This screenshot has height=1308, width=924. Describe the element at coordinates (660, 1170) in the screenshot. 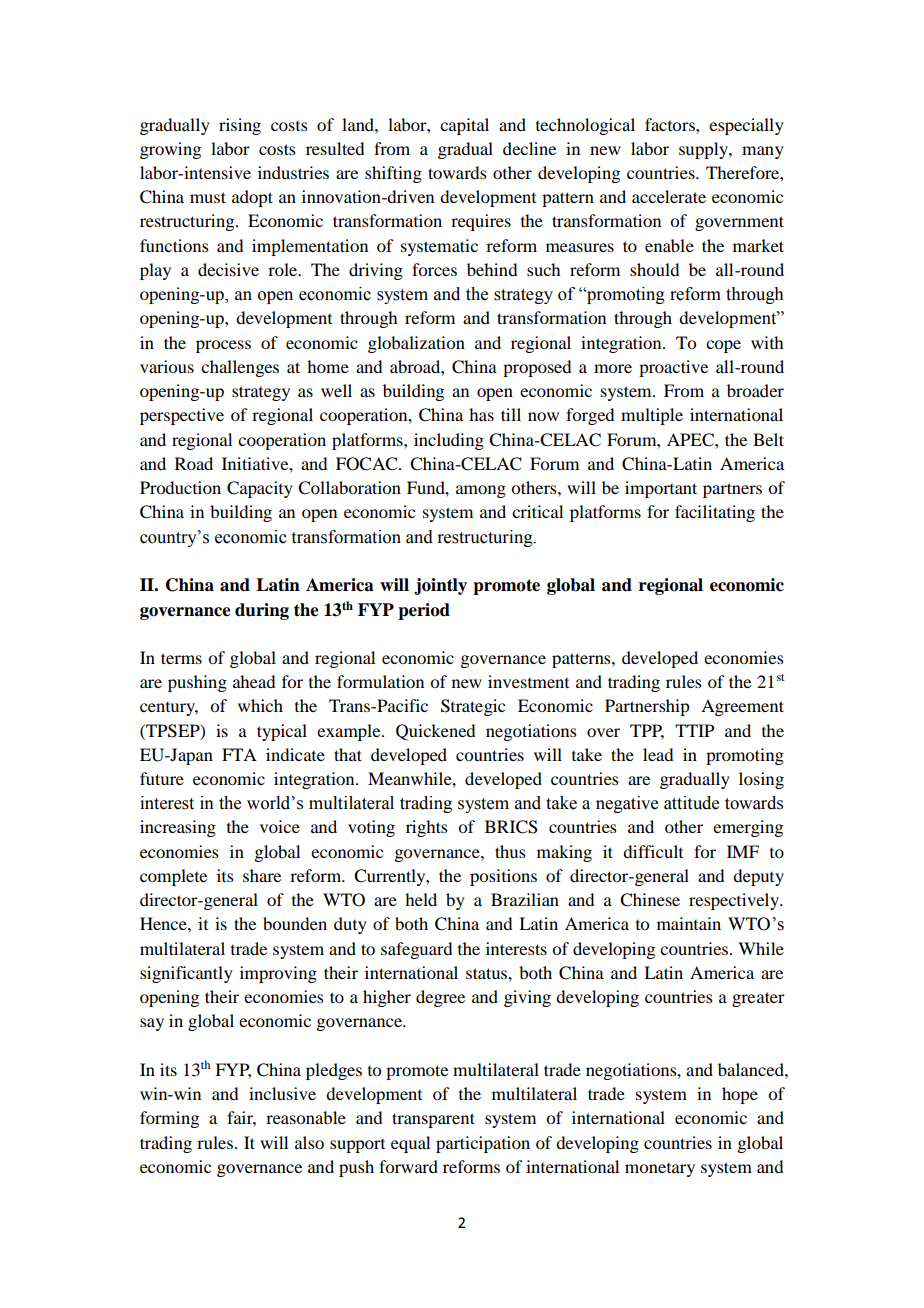

I see `monetary` at that location.
